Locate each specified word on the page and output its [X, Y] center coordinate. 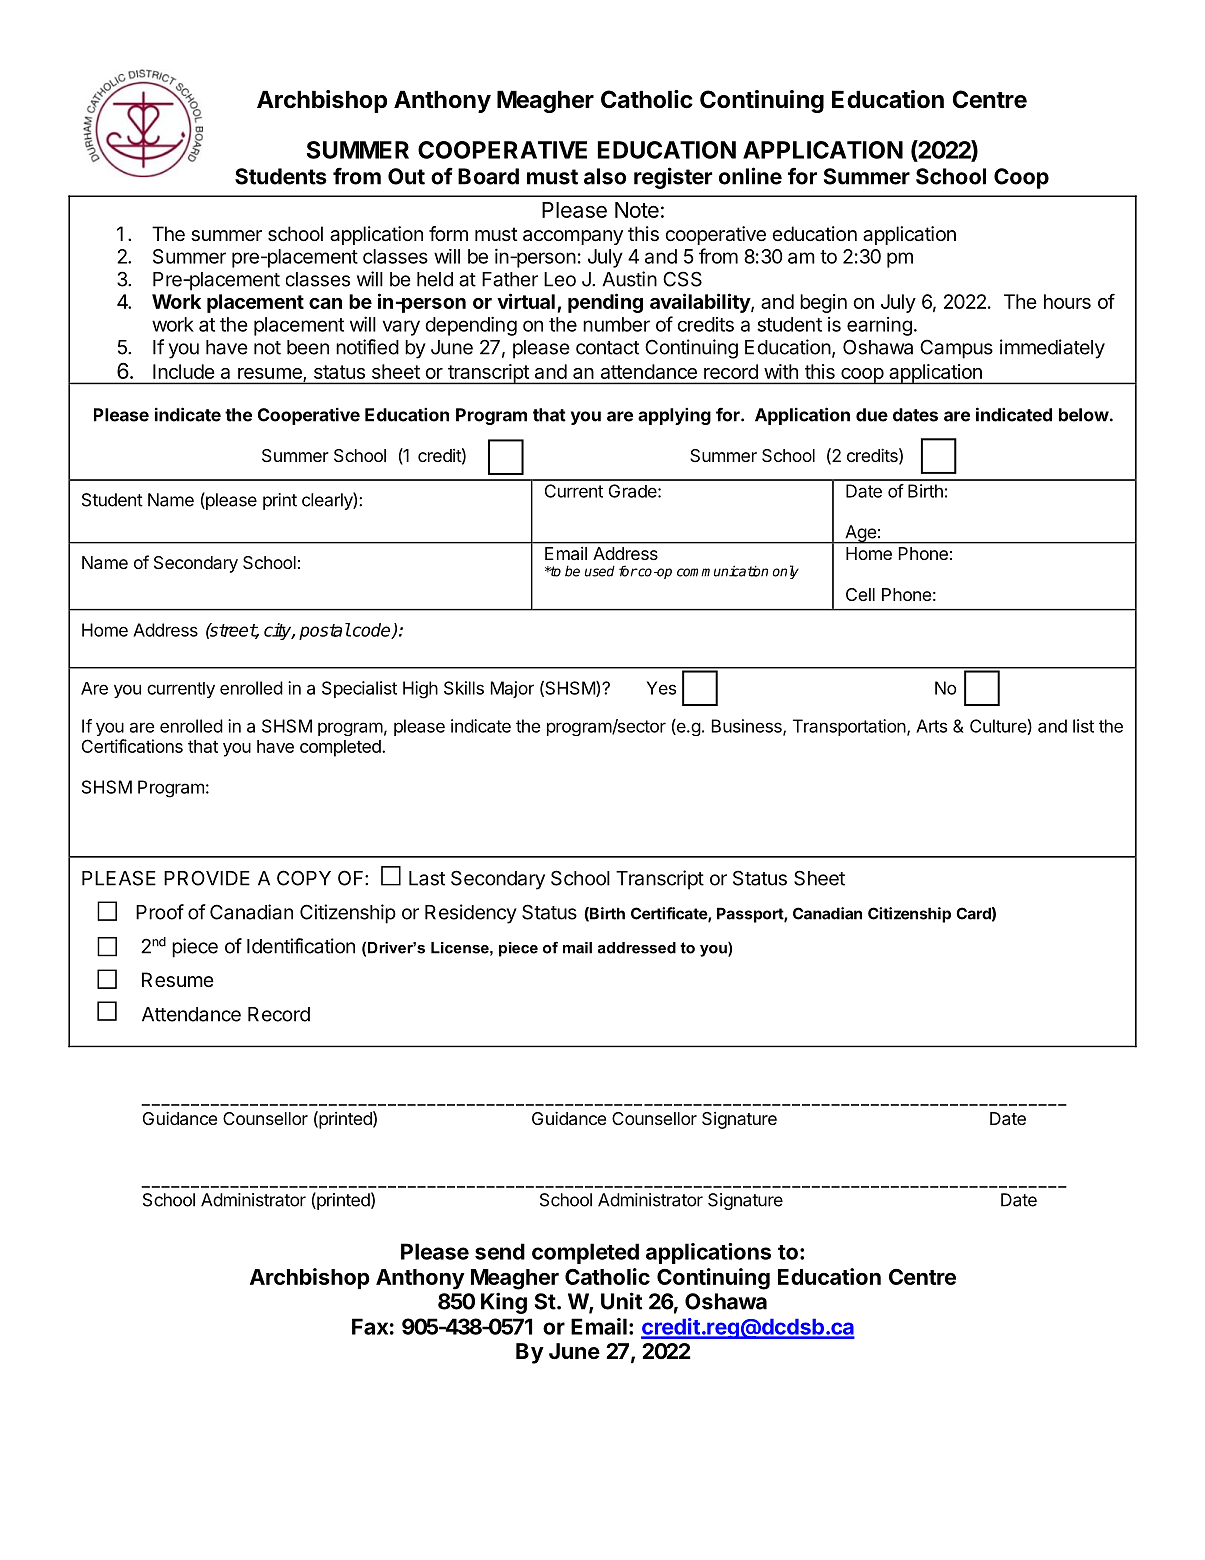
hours [1067, 301]
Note [637, 210]
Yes [661, 688]
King [504, 1303]
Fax [370, 1326]
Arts [931, 726]
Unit [621, 1301]
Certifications [132, 746]
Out [406, 176]
